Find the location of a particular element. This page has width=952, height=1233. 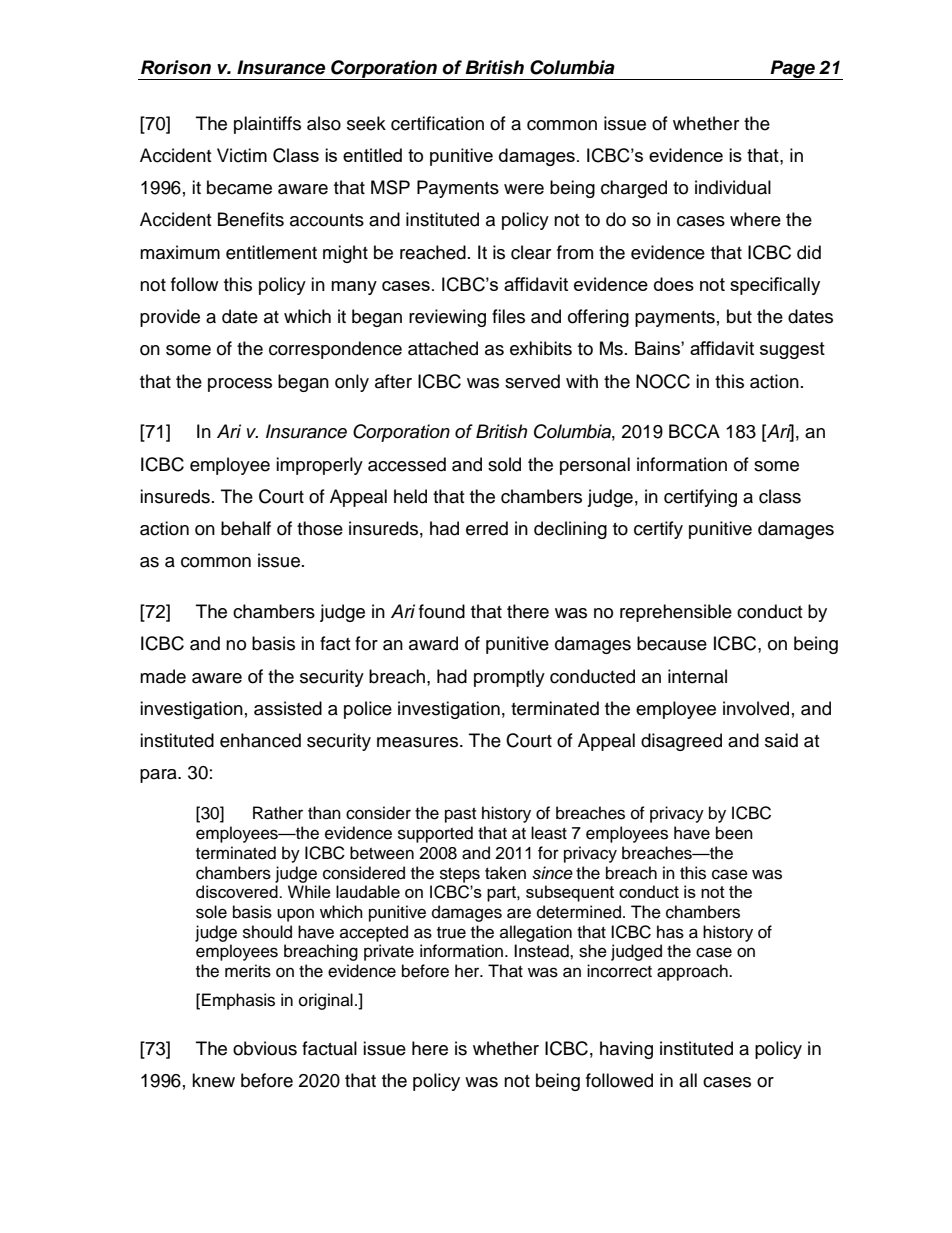

Instead is located at coordinates (542, 951).
